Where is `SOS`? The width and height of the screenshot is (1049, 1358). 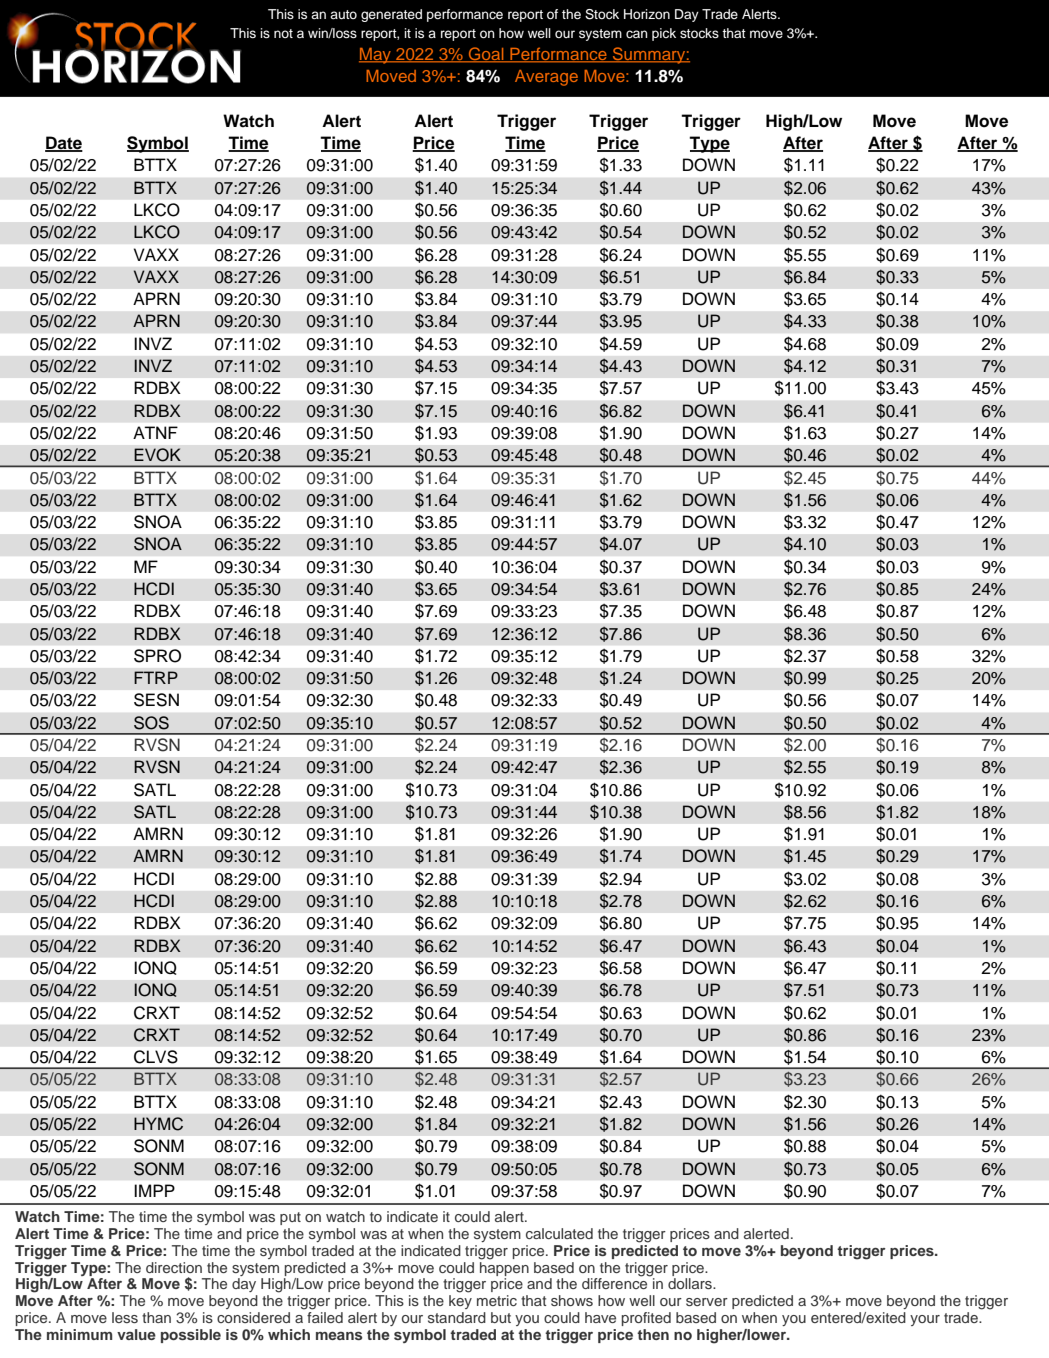 SOS is located at coordinates (151, 723).
